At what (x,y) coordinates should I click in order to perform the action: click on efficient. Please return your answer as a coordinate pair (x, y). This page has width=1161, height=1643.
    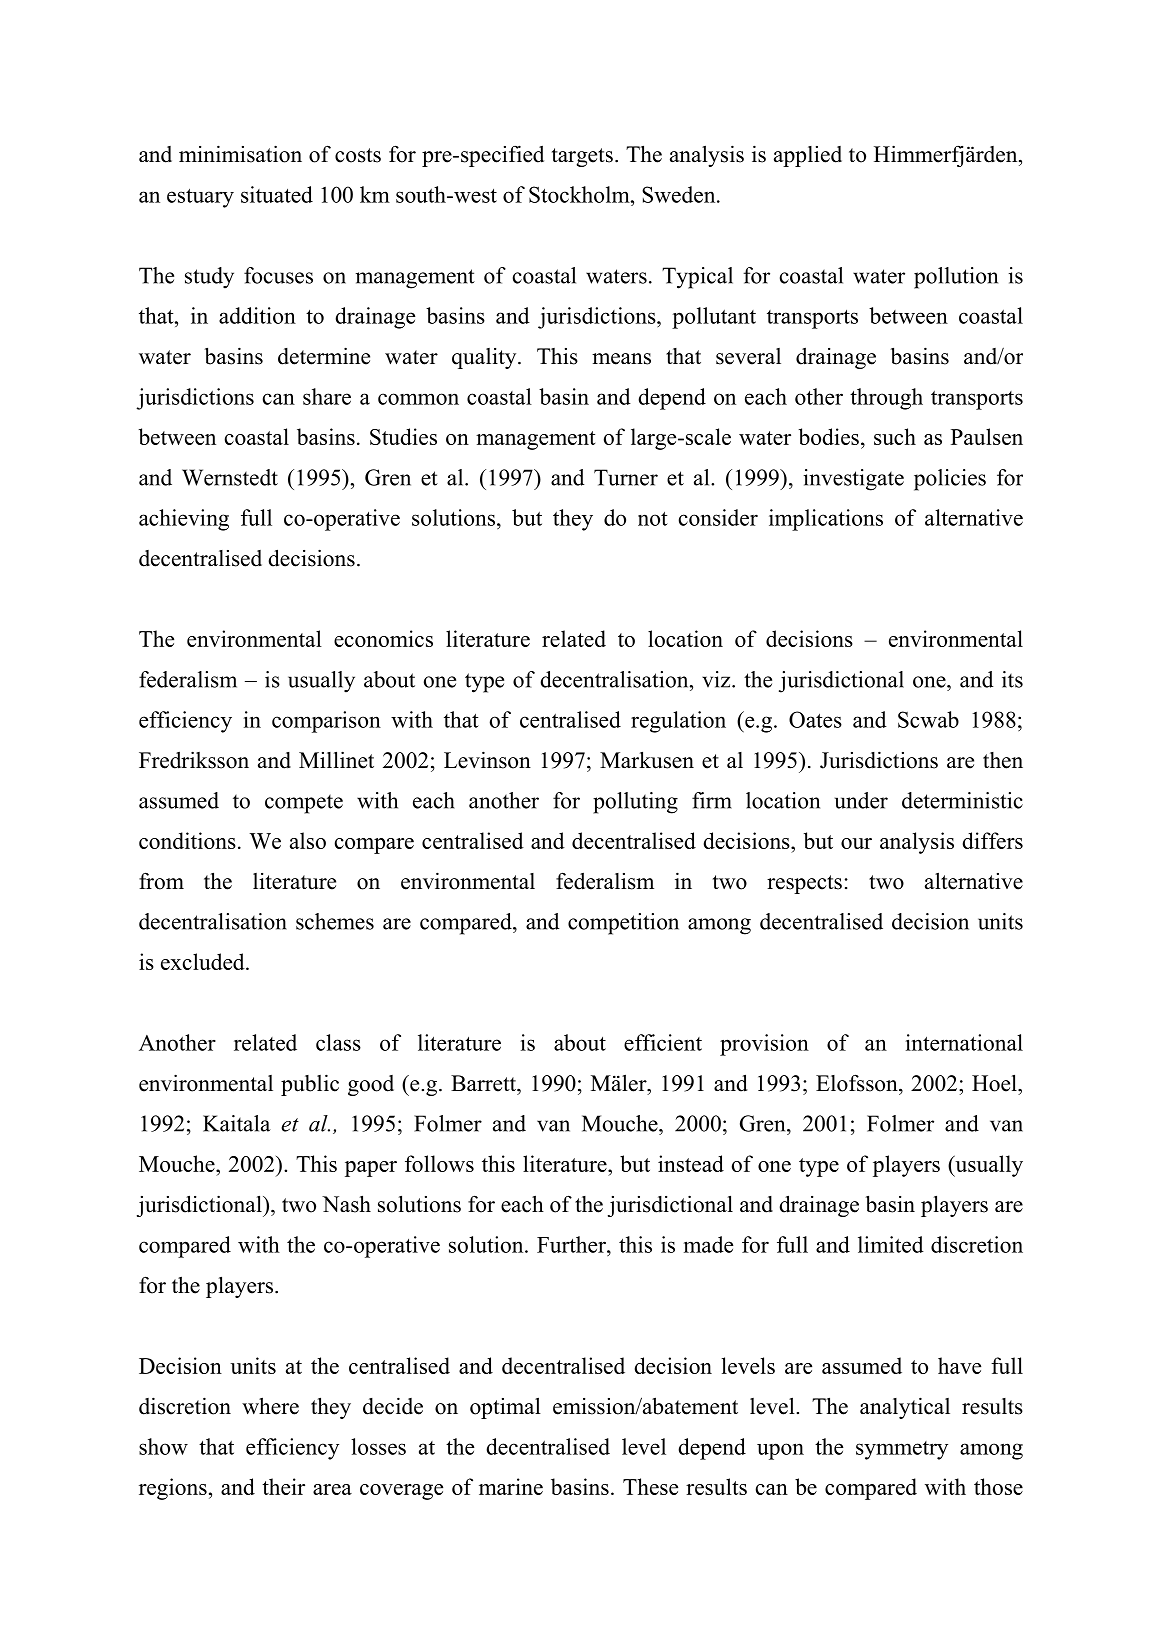
    Looking at the image, I should click on (663, 1042).
